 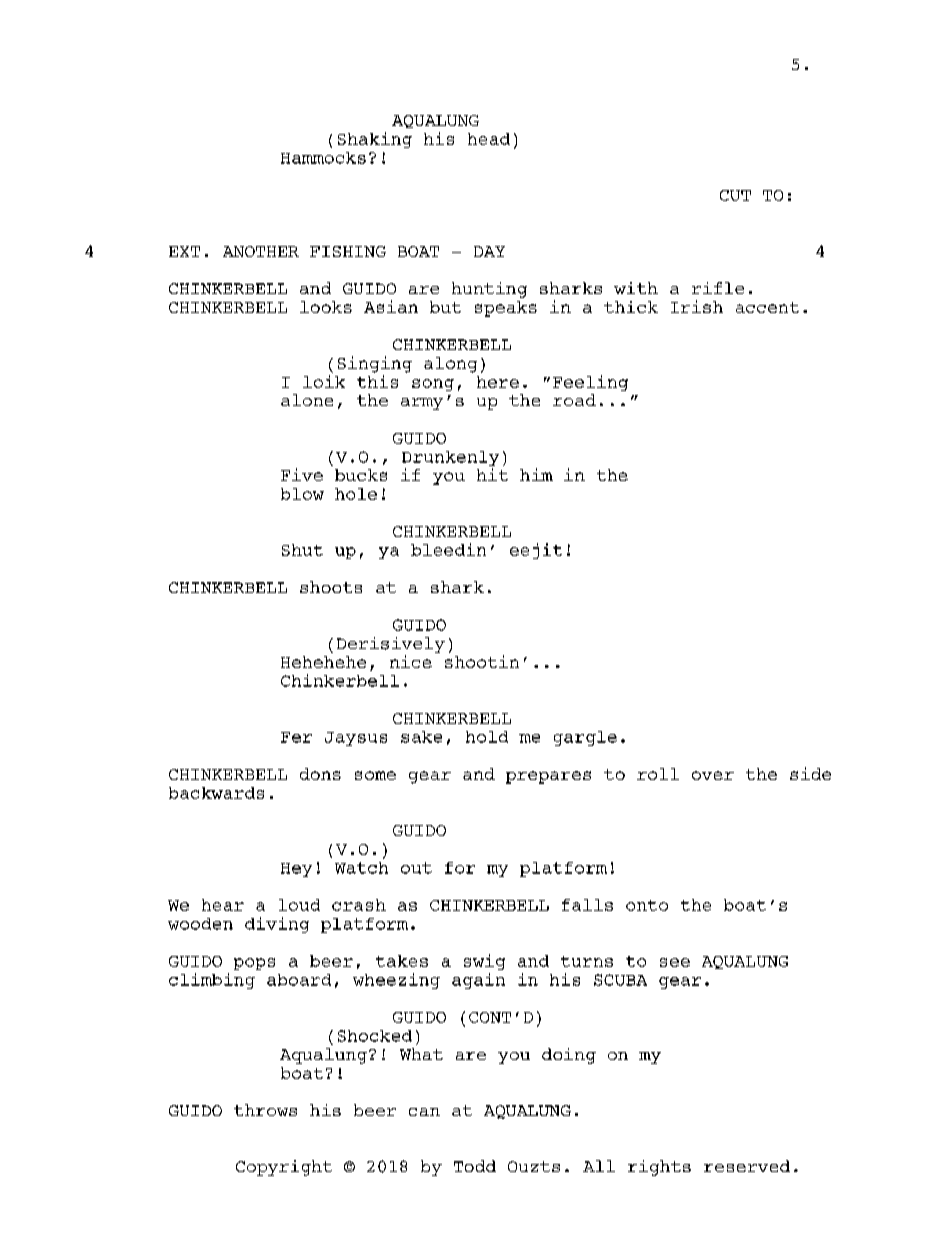 What do you see at coordinates (482, 661) in the document?
I see `shootin` at bounding box center [482, 661].
